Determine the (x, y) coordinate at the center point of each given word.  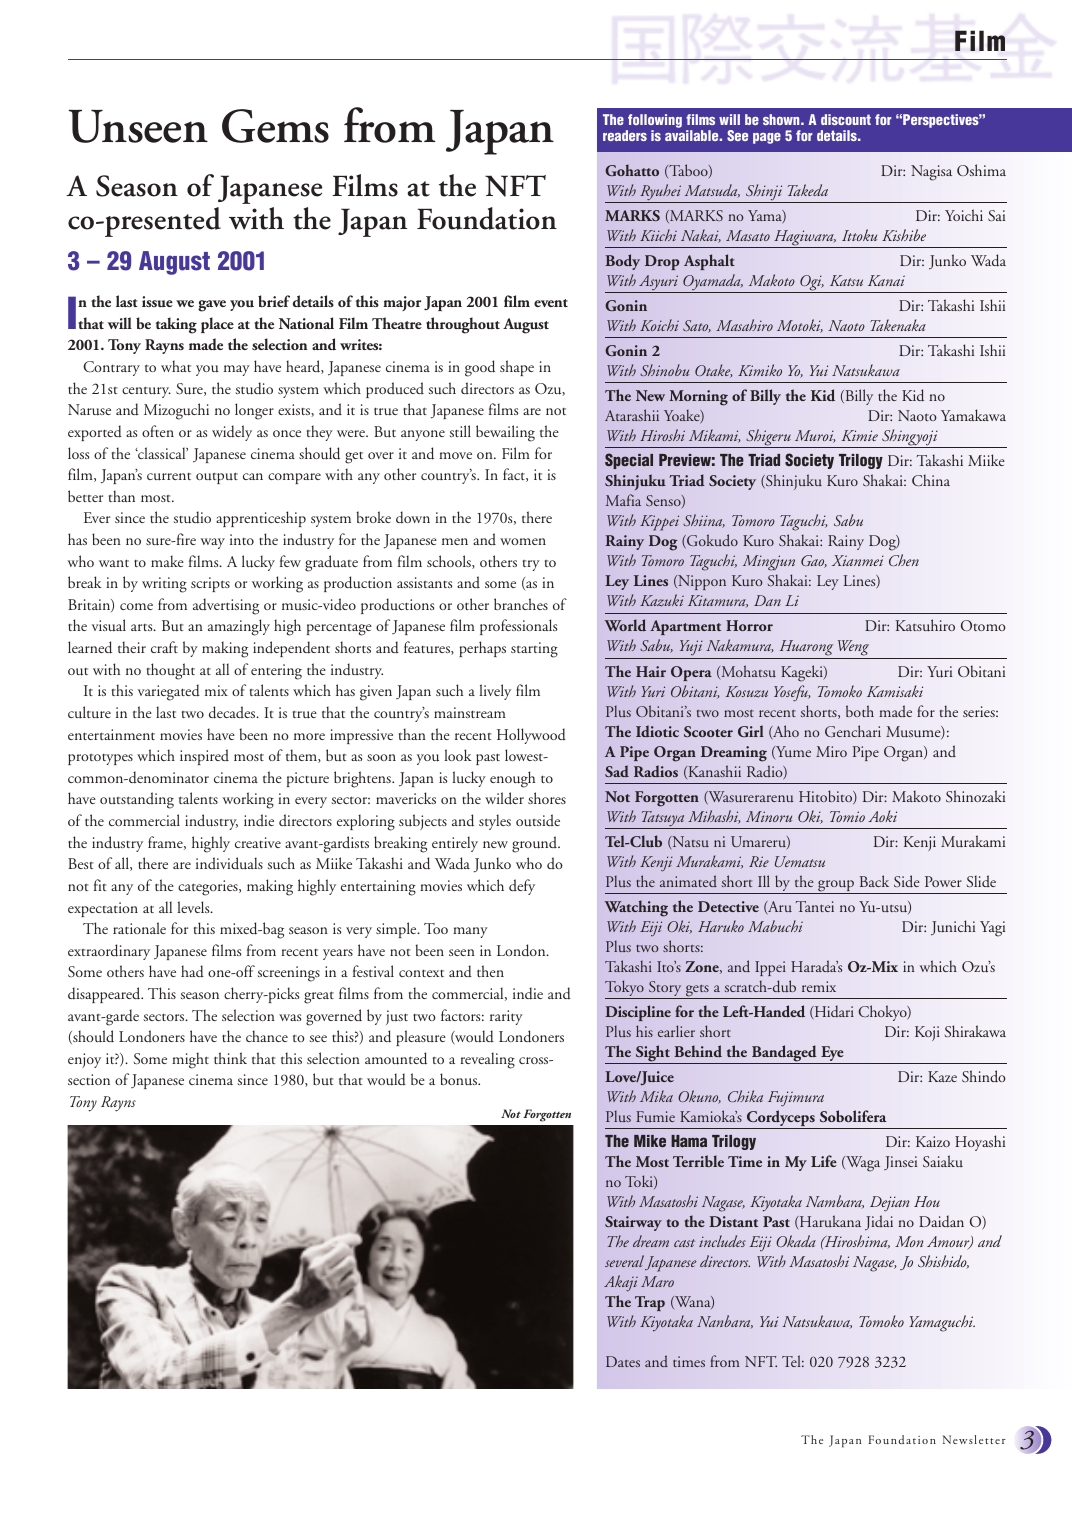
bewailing (505, 433)
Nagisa (931, 173)
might (190, 1060)
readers (625, 135)
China (931, 480)
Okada (796, 1241)
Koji (927, 1033)
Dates (623, 1361)
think (230, 1058)
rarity (506, 1017)
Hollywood (531, 736)
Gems (275, 126)
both (860, 711)
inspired (204, 757)
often (158, 431)
